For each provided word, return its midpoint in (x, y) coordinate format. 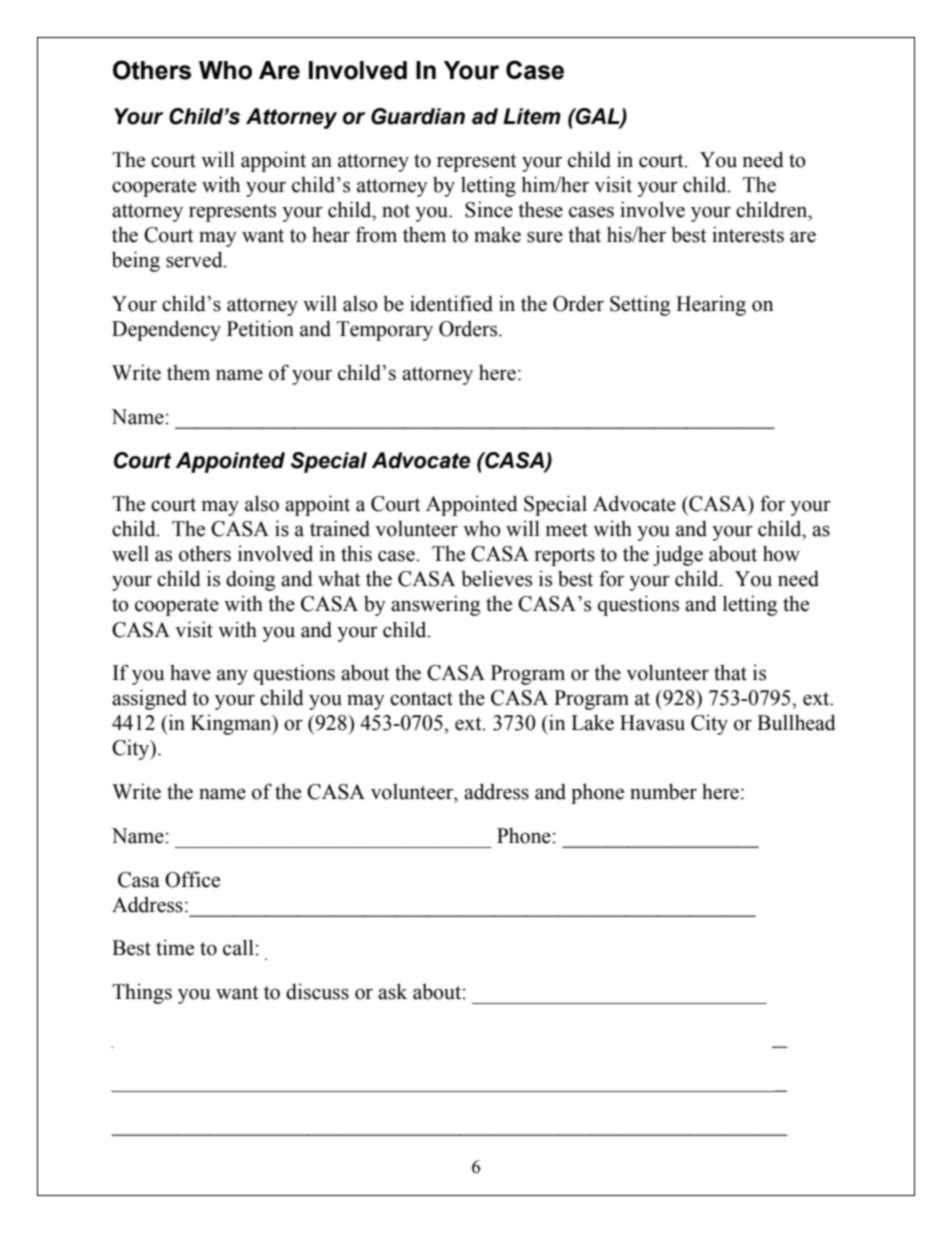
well (130, 554)
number (663, 791)
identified (451, 303)
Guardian (418, 116)
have (190, 673)
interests (748, 234)
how (781, 553)
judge (678, 555)
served (195, 259)
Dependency (166, 330)
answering (435, 605)
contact (421, 699)
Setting (640, 305)
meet (567, 530)
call (238, 947)
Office (192, 879)
